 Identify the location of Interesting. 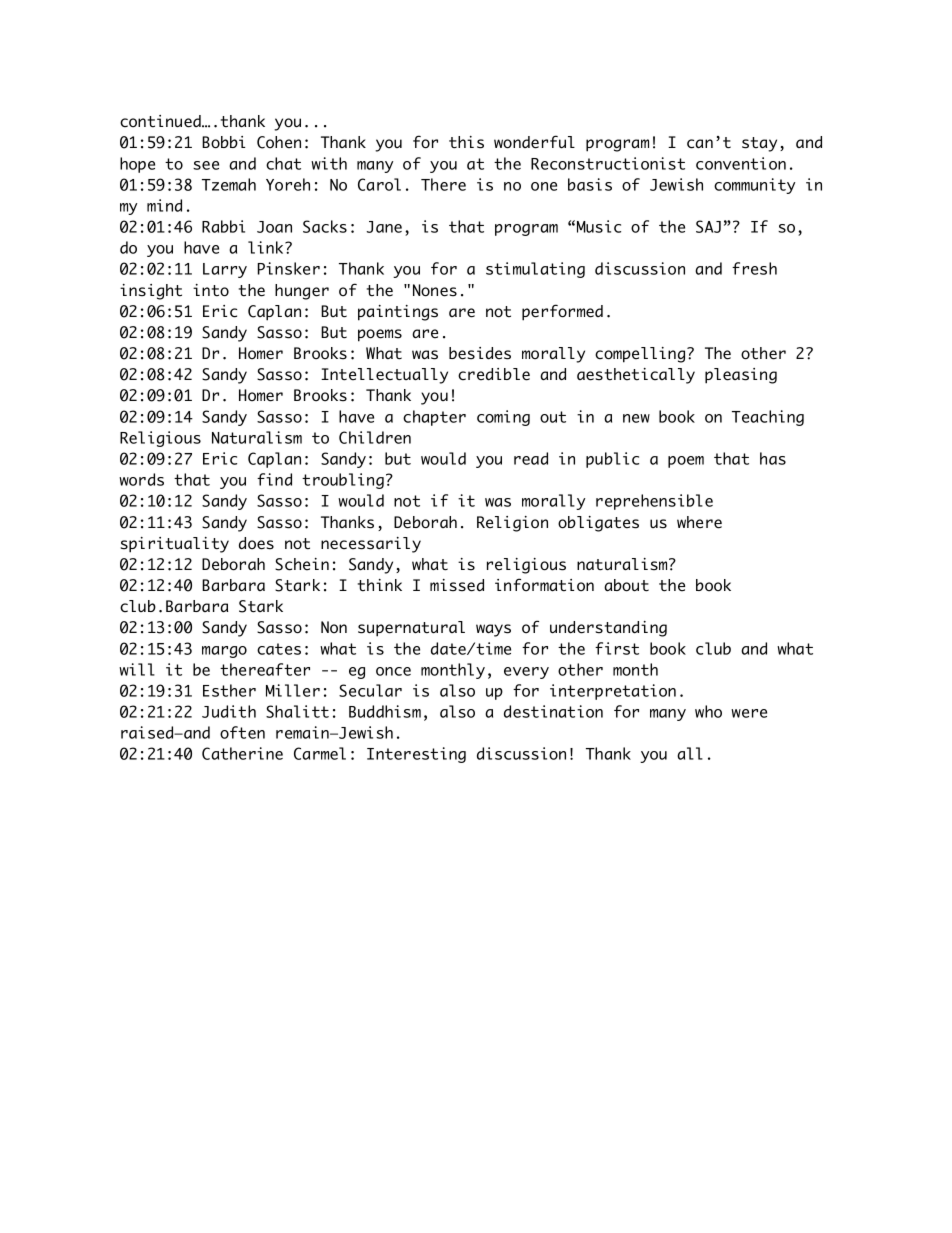
(416, 755).
